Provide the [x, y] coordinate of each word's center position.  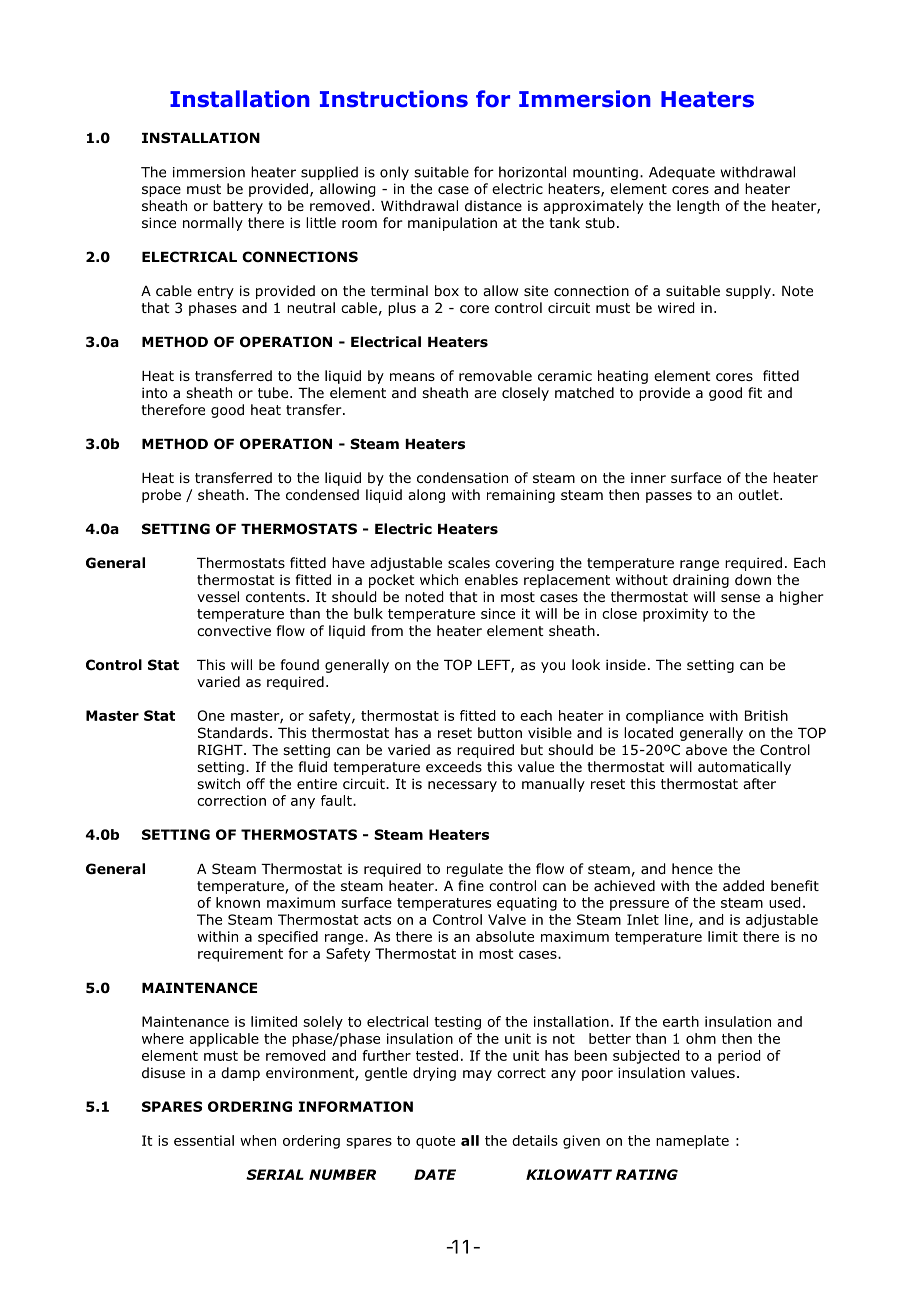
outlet [759, 495]
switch [218, 783]
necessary [462, 786]
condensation [462, 478]
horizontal [532, 172]
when [258, 1140]
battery [238, 207]
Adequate [682, 173]
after [759, 783]
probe [161, 496]
